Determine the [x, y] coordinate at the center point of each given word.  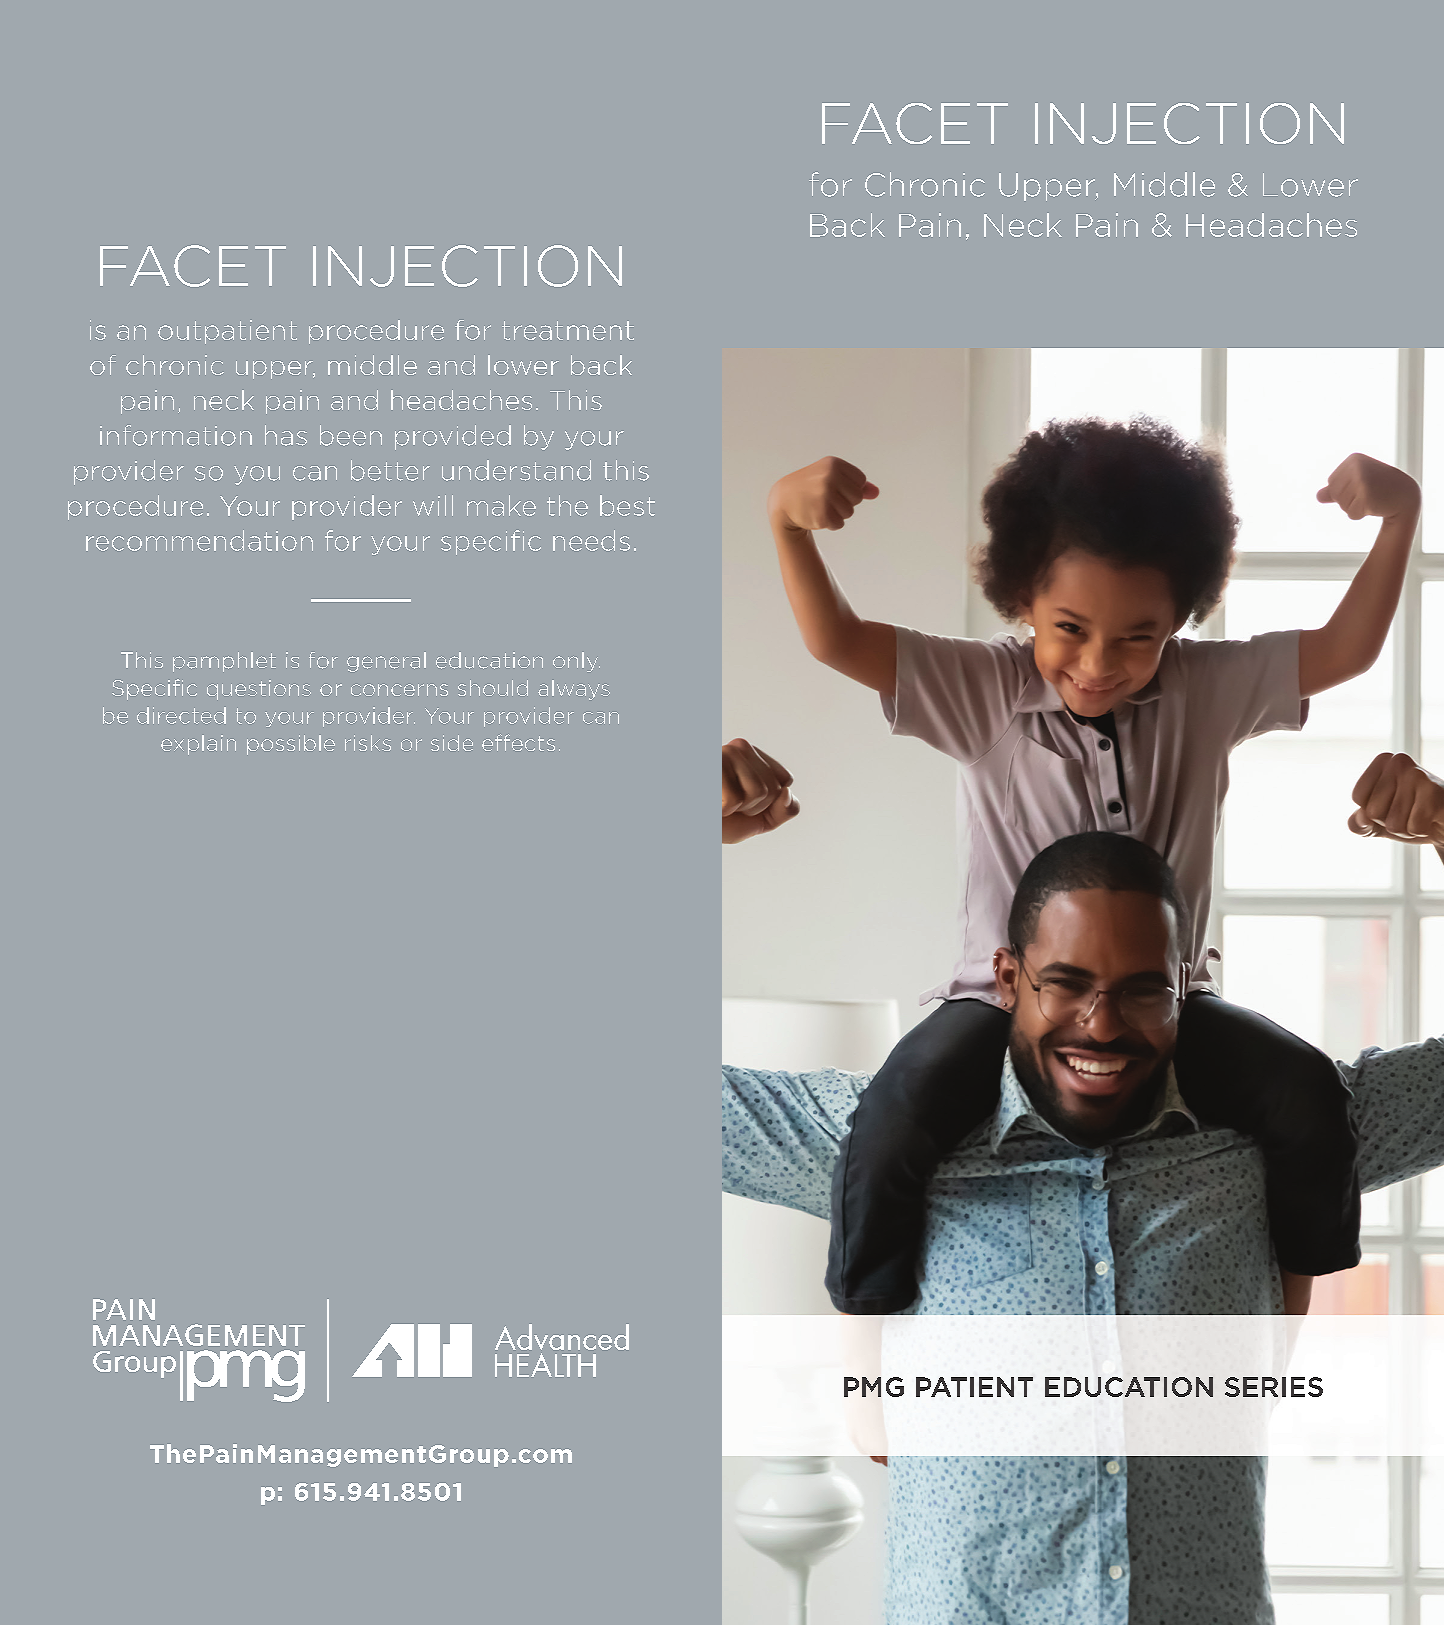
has [286, 435]
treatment [568, 330]
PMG [874, 1387]
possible [291, 745]
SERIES [1274, 1387]
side [452, 743]
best [627, 505]
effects [518, 742]
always [574, 690]
